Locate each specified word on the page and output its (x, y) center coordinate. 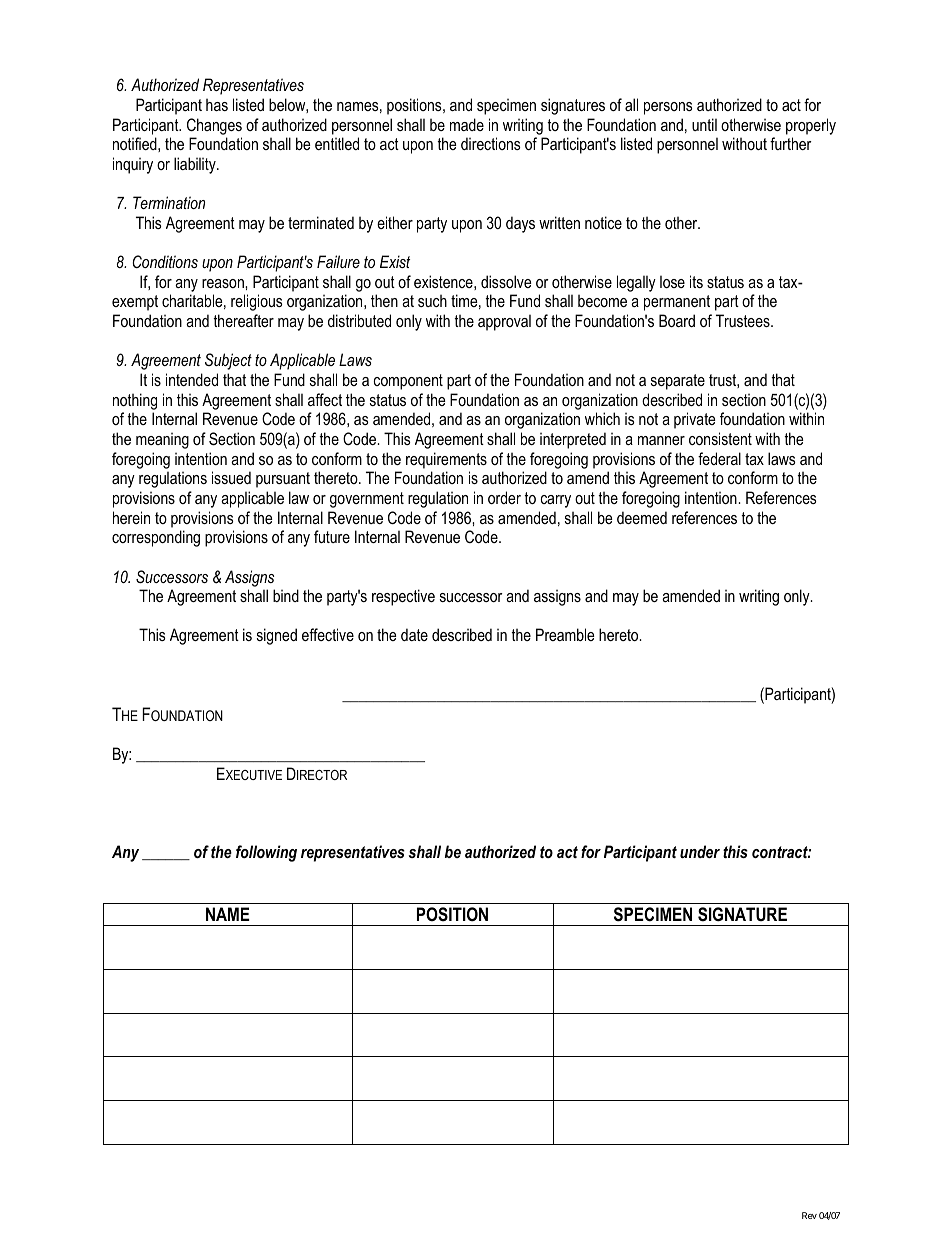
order (504, 497)
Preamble (565, 634)
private (695, 420)
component (408, 382)
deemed (642, 517)
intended (192, 379)
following (266, 853)
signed (277, 636)
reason (224, 283)
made (467, 124)
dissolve (506, 281)
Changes (214, 126)
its (696, 281)
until (704, 124)
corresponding (156, 538)
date (414, 634)
